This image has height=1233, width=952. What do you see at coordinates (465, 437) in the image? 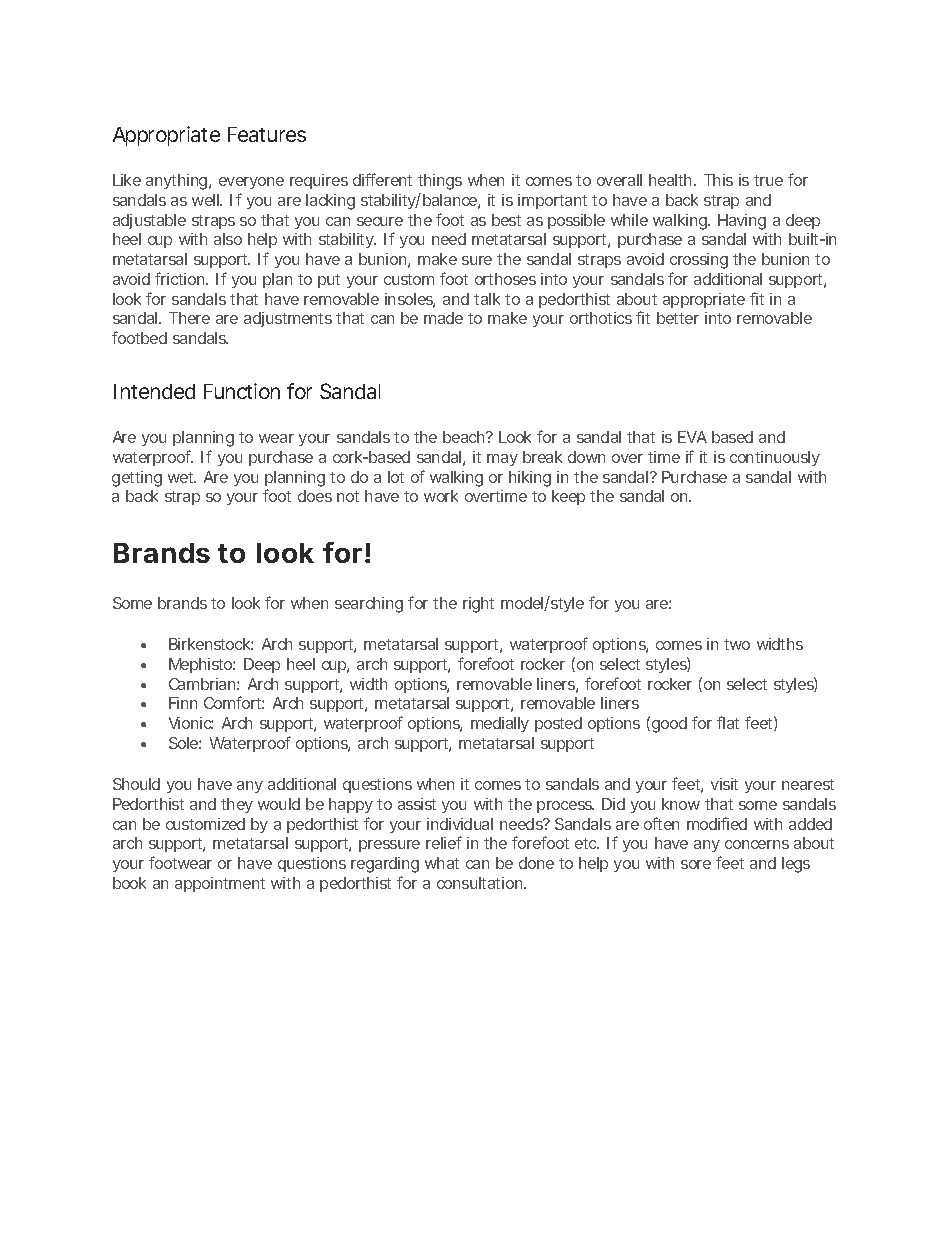
I see `beach` at bounding box center [465, 437].
